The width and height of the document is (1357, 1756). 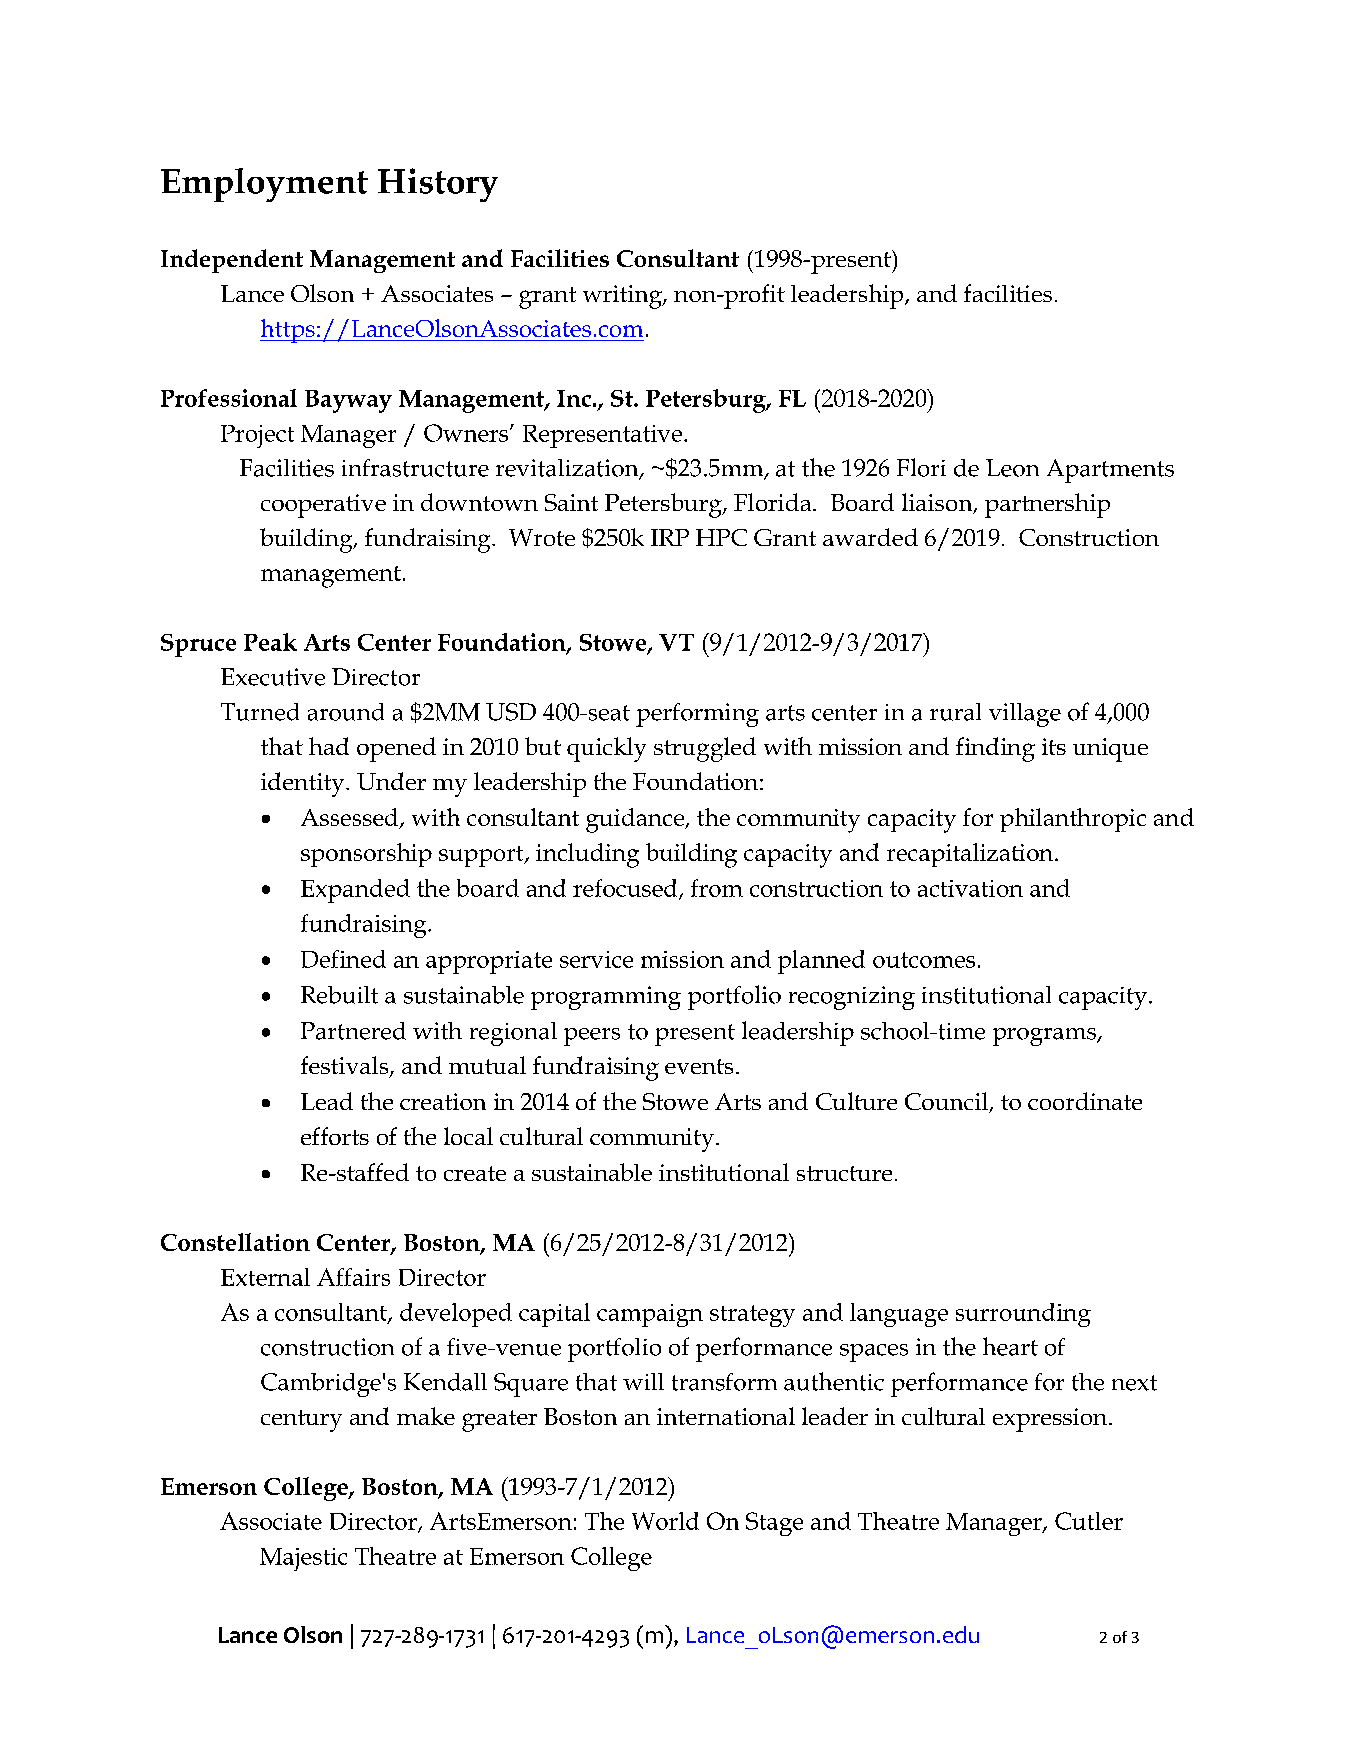 What do you see at coordinates (264, 185) in the document?
I see `Employment` at bounding box center [264, 185].
